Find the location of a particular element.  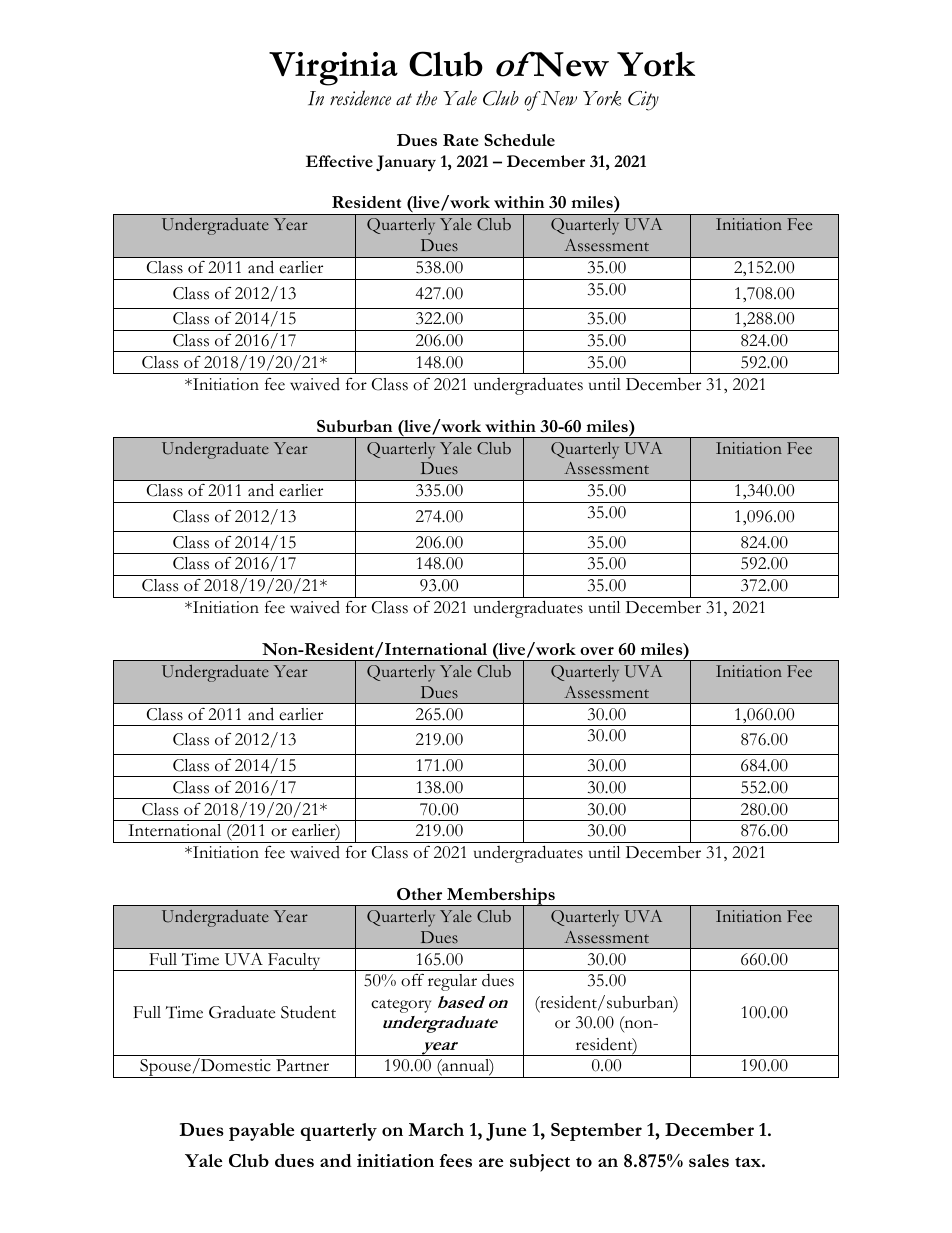

payable is located at coordinates (261, 1132).
